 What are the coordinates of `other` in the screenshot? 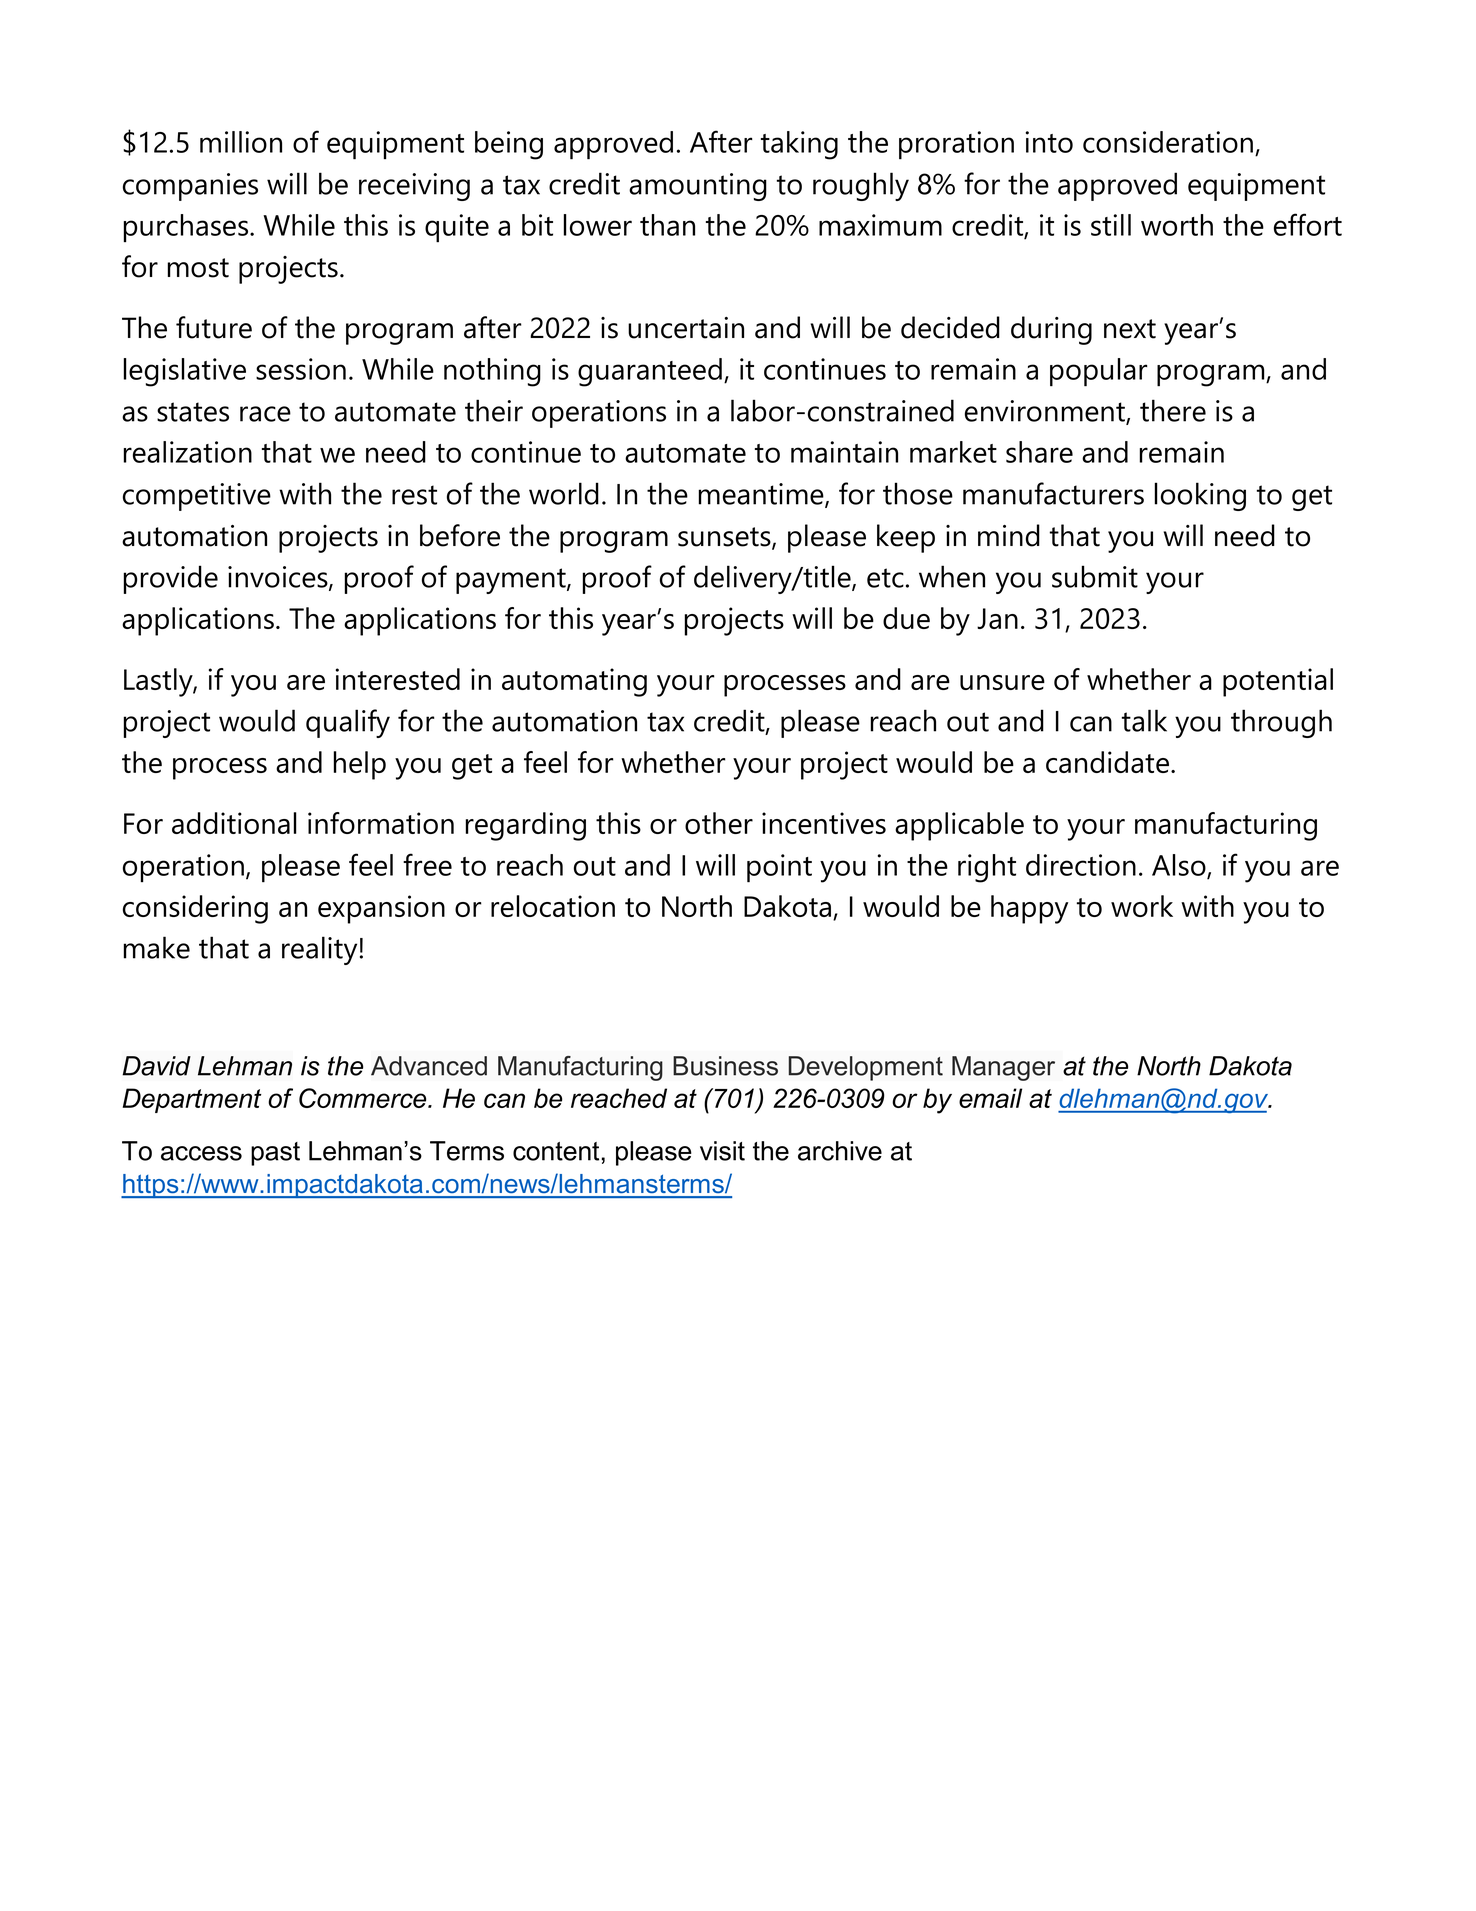 It's located at (719, 823).
